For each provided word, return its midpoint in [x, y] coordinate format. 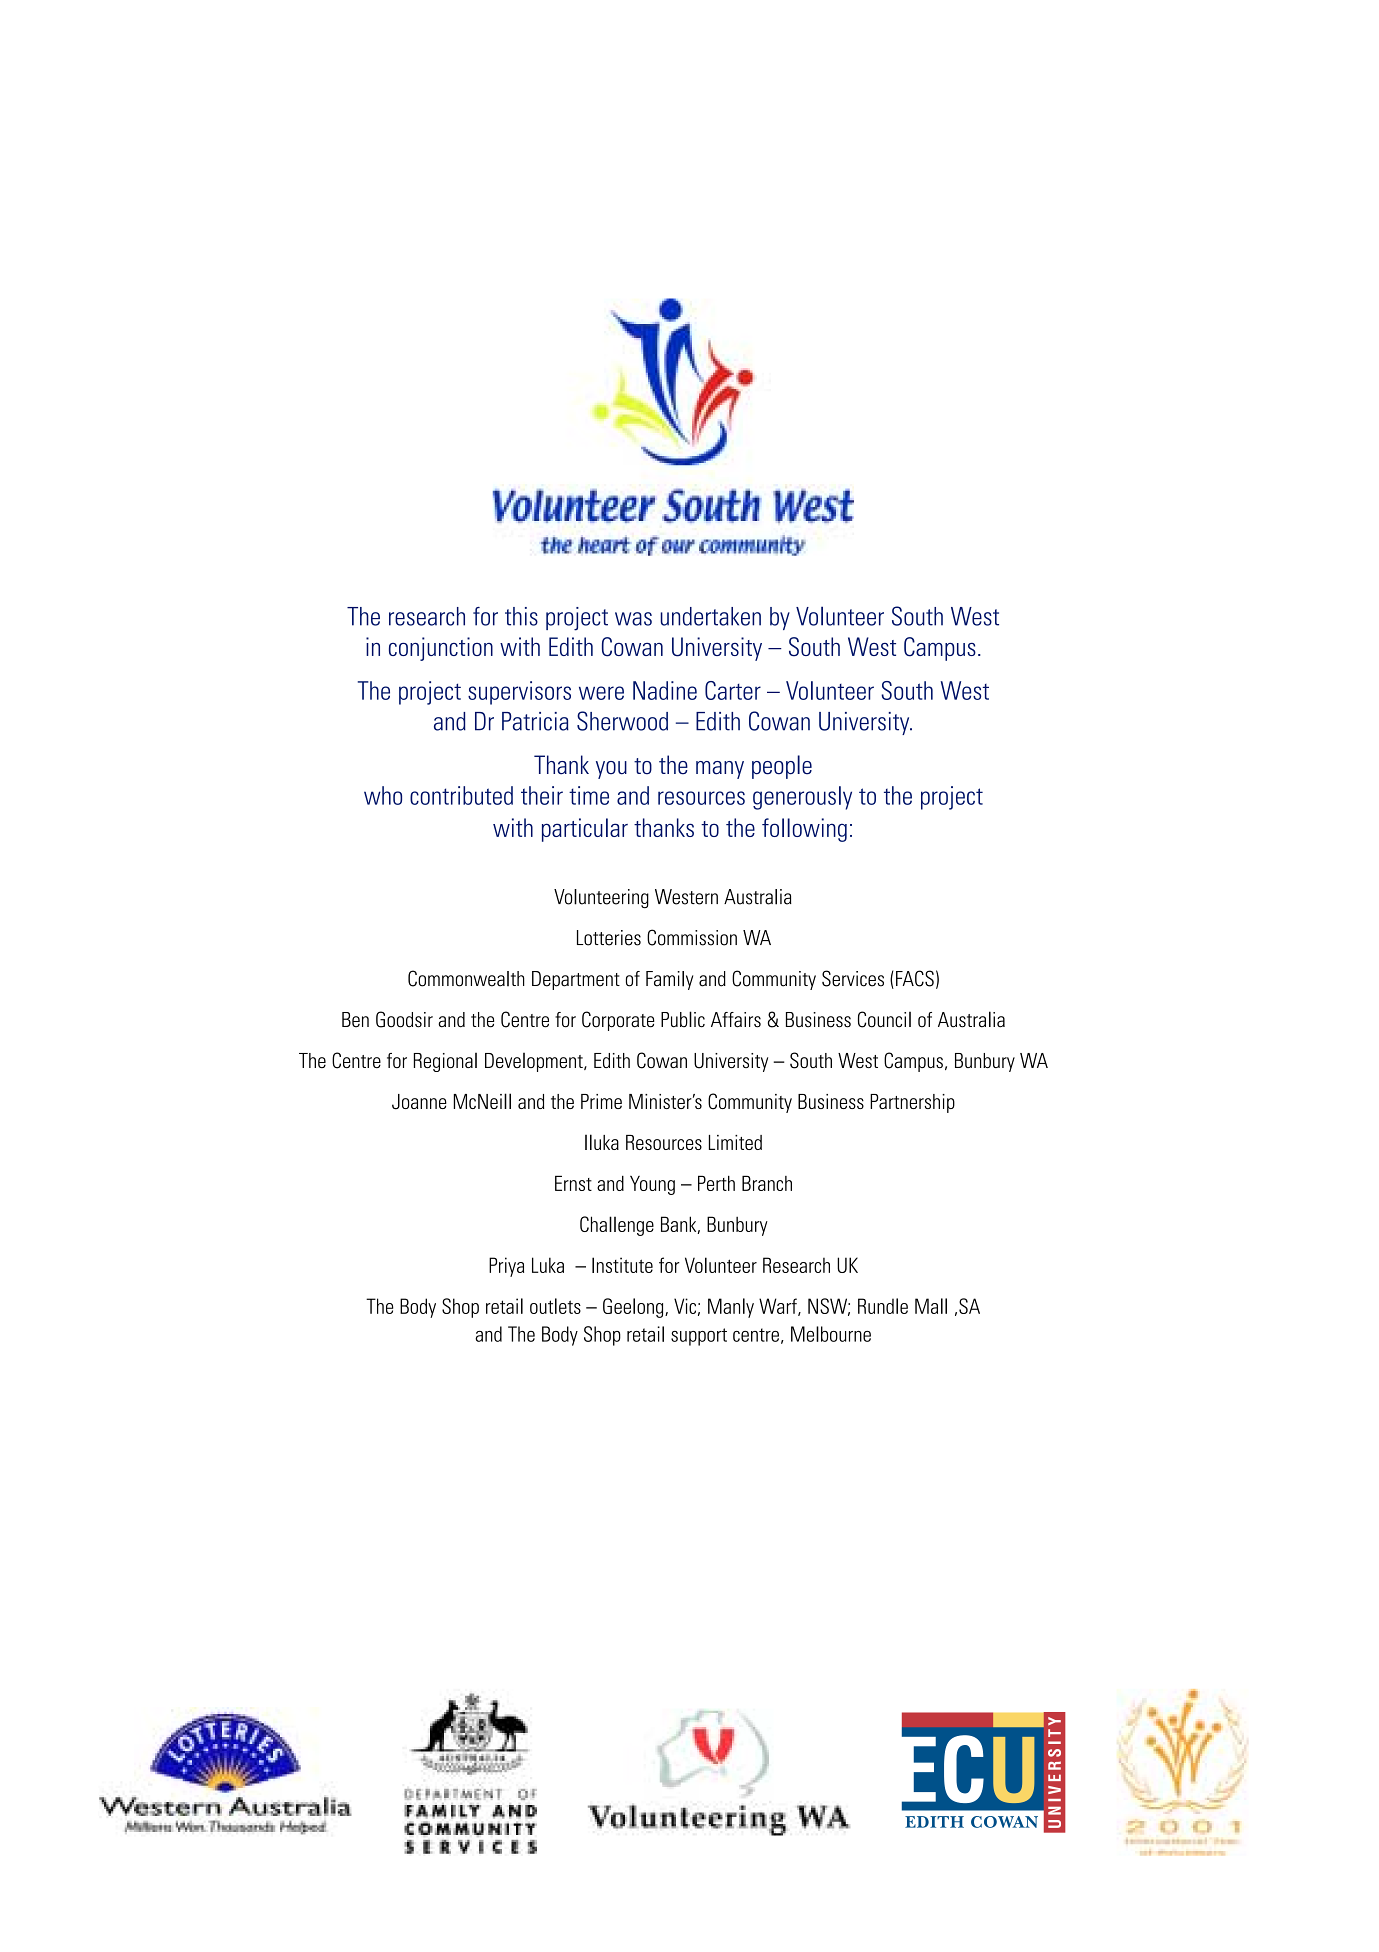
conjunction [441, 649]
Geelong [634, 1308]
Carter [733, 690]
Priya [506, 1267]
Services [853, 978]
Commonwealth [466, 978]
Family [669, 980]
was [633, 619]
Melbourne [831, 1334]
